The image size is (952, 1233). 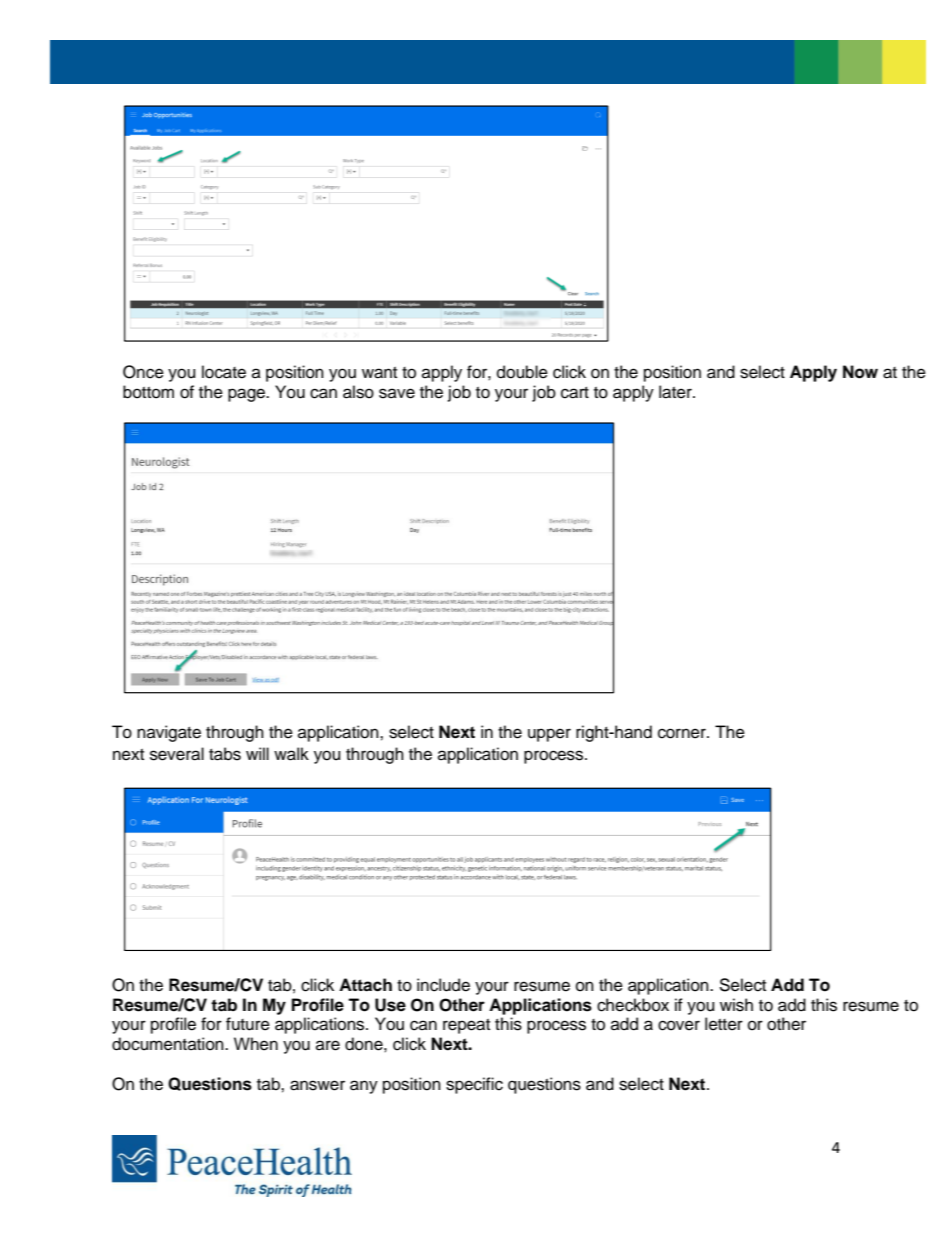 I want to click on Now, so click(x=860, y=372).
